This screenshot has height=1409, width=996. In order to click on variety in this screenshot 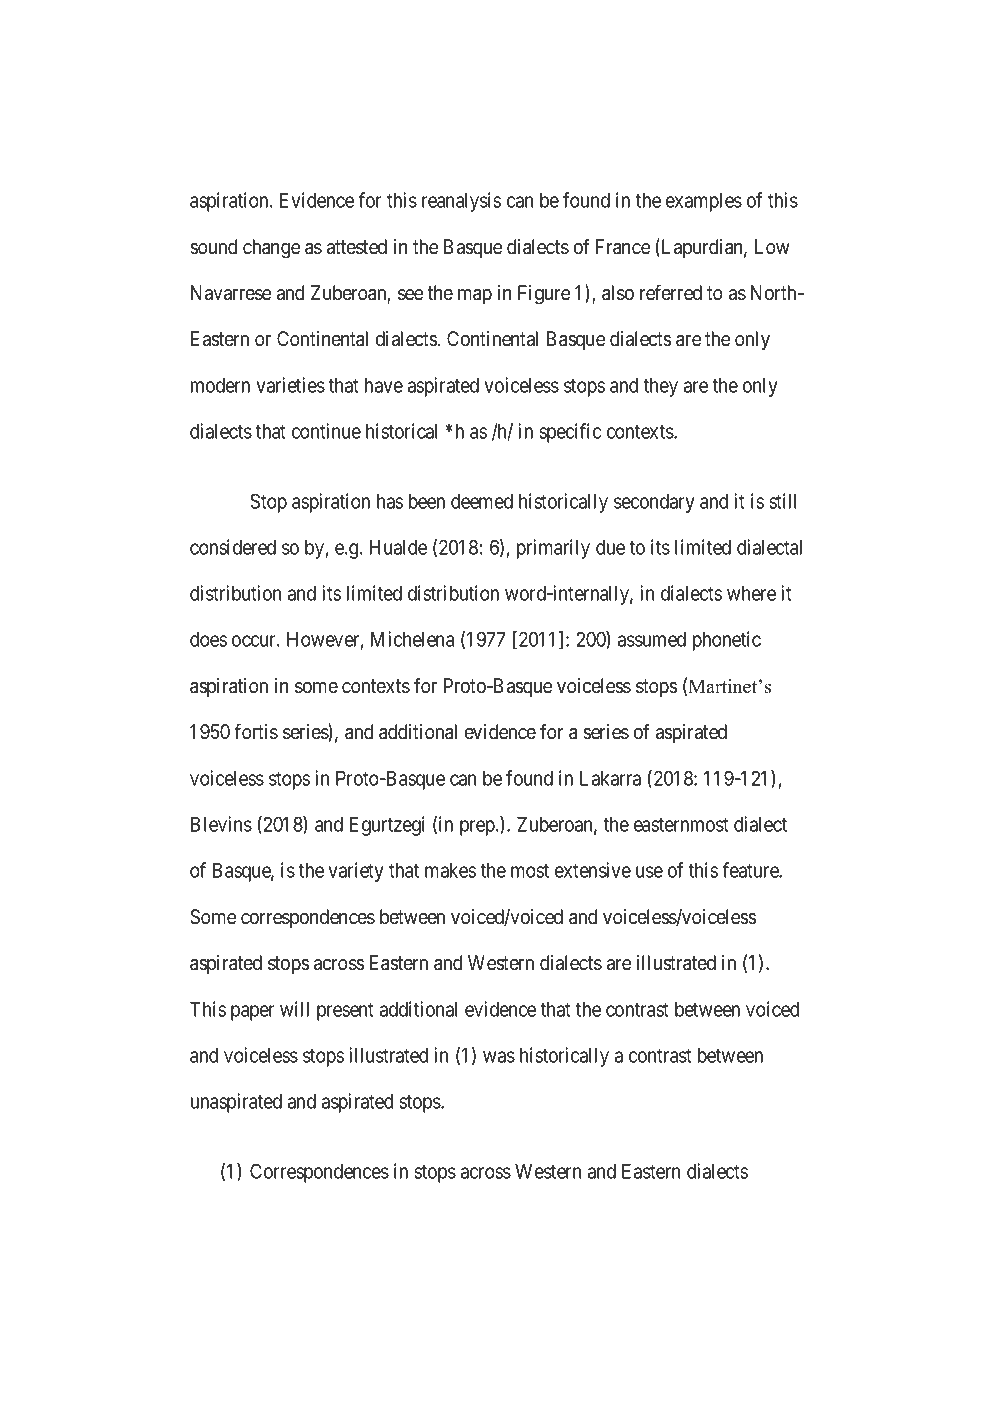, I will do `click(356, 872)`.
